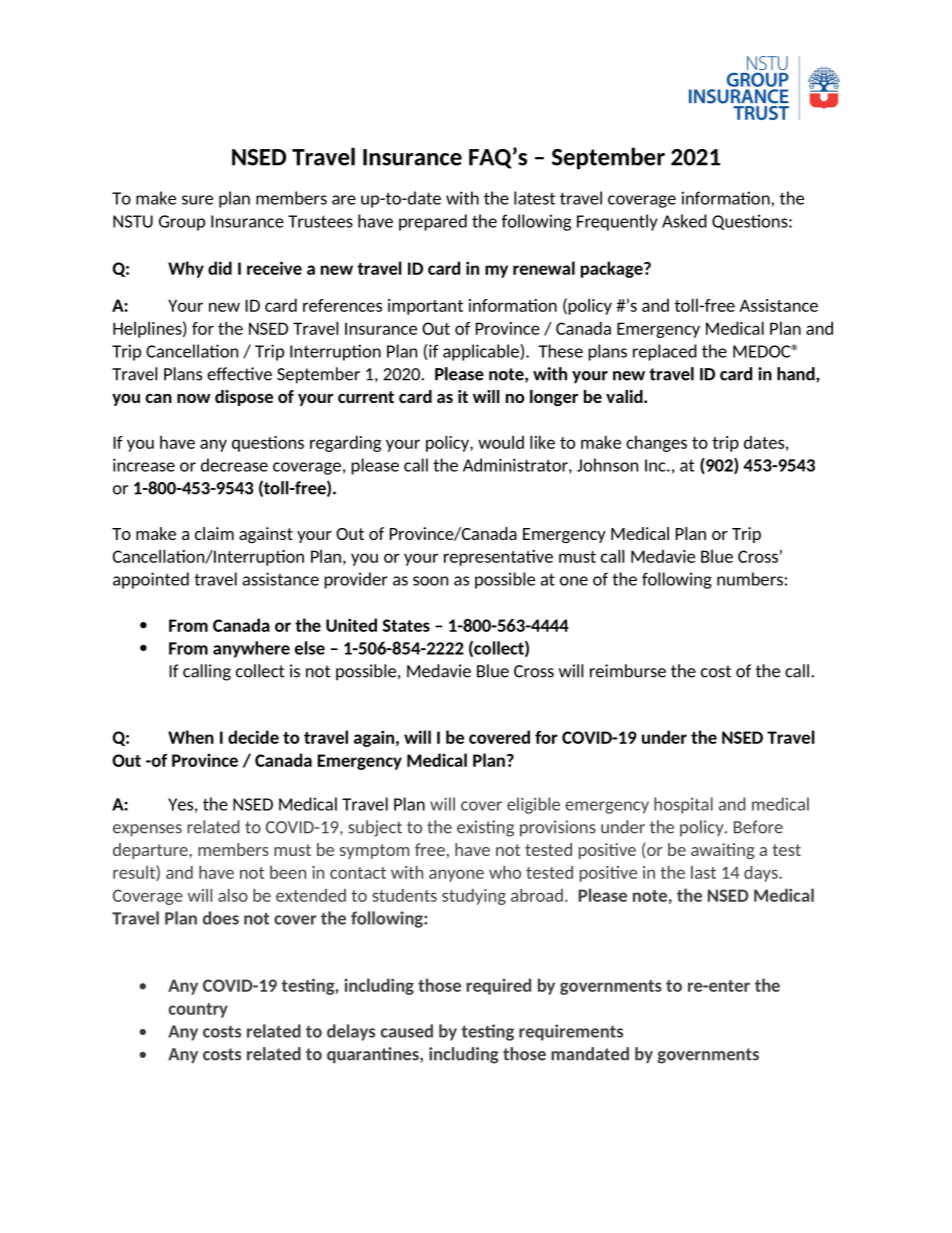 The image size is (952, 1233). Describe the element at coordinates (433, 222) in the screenshot. I see `prepared` at that location.
